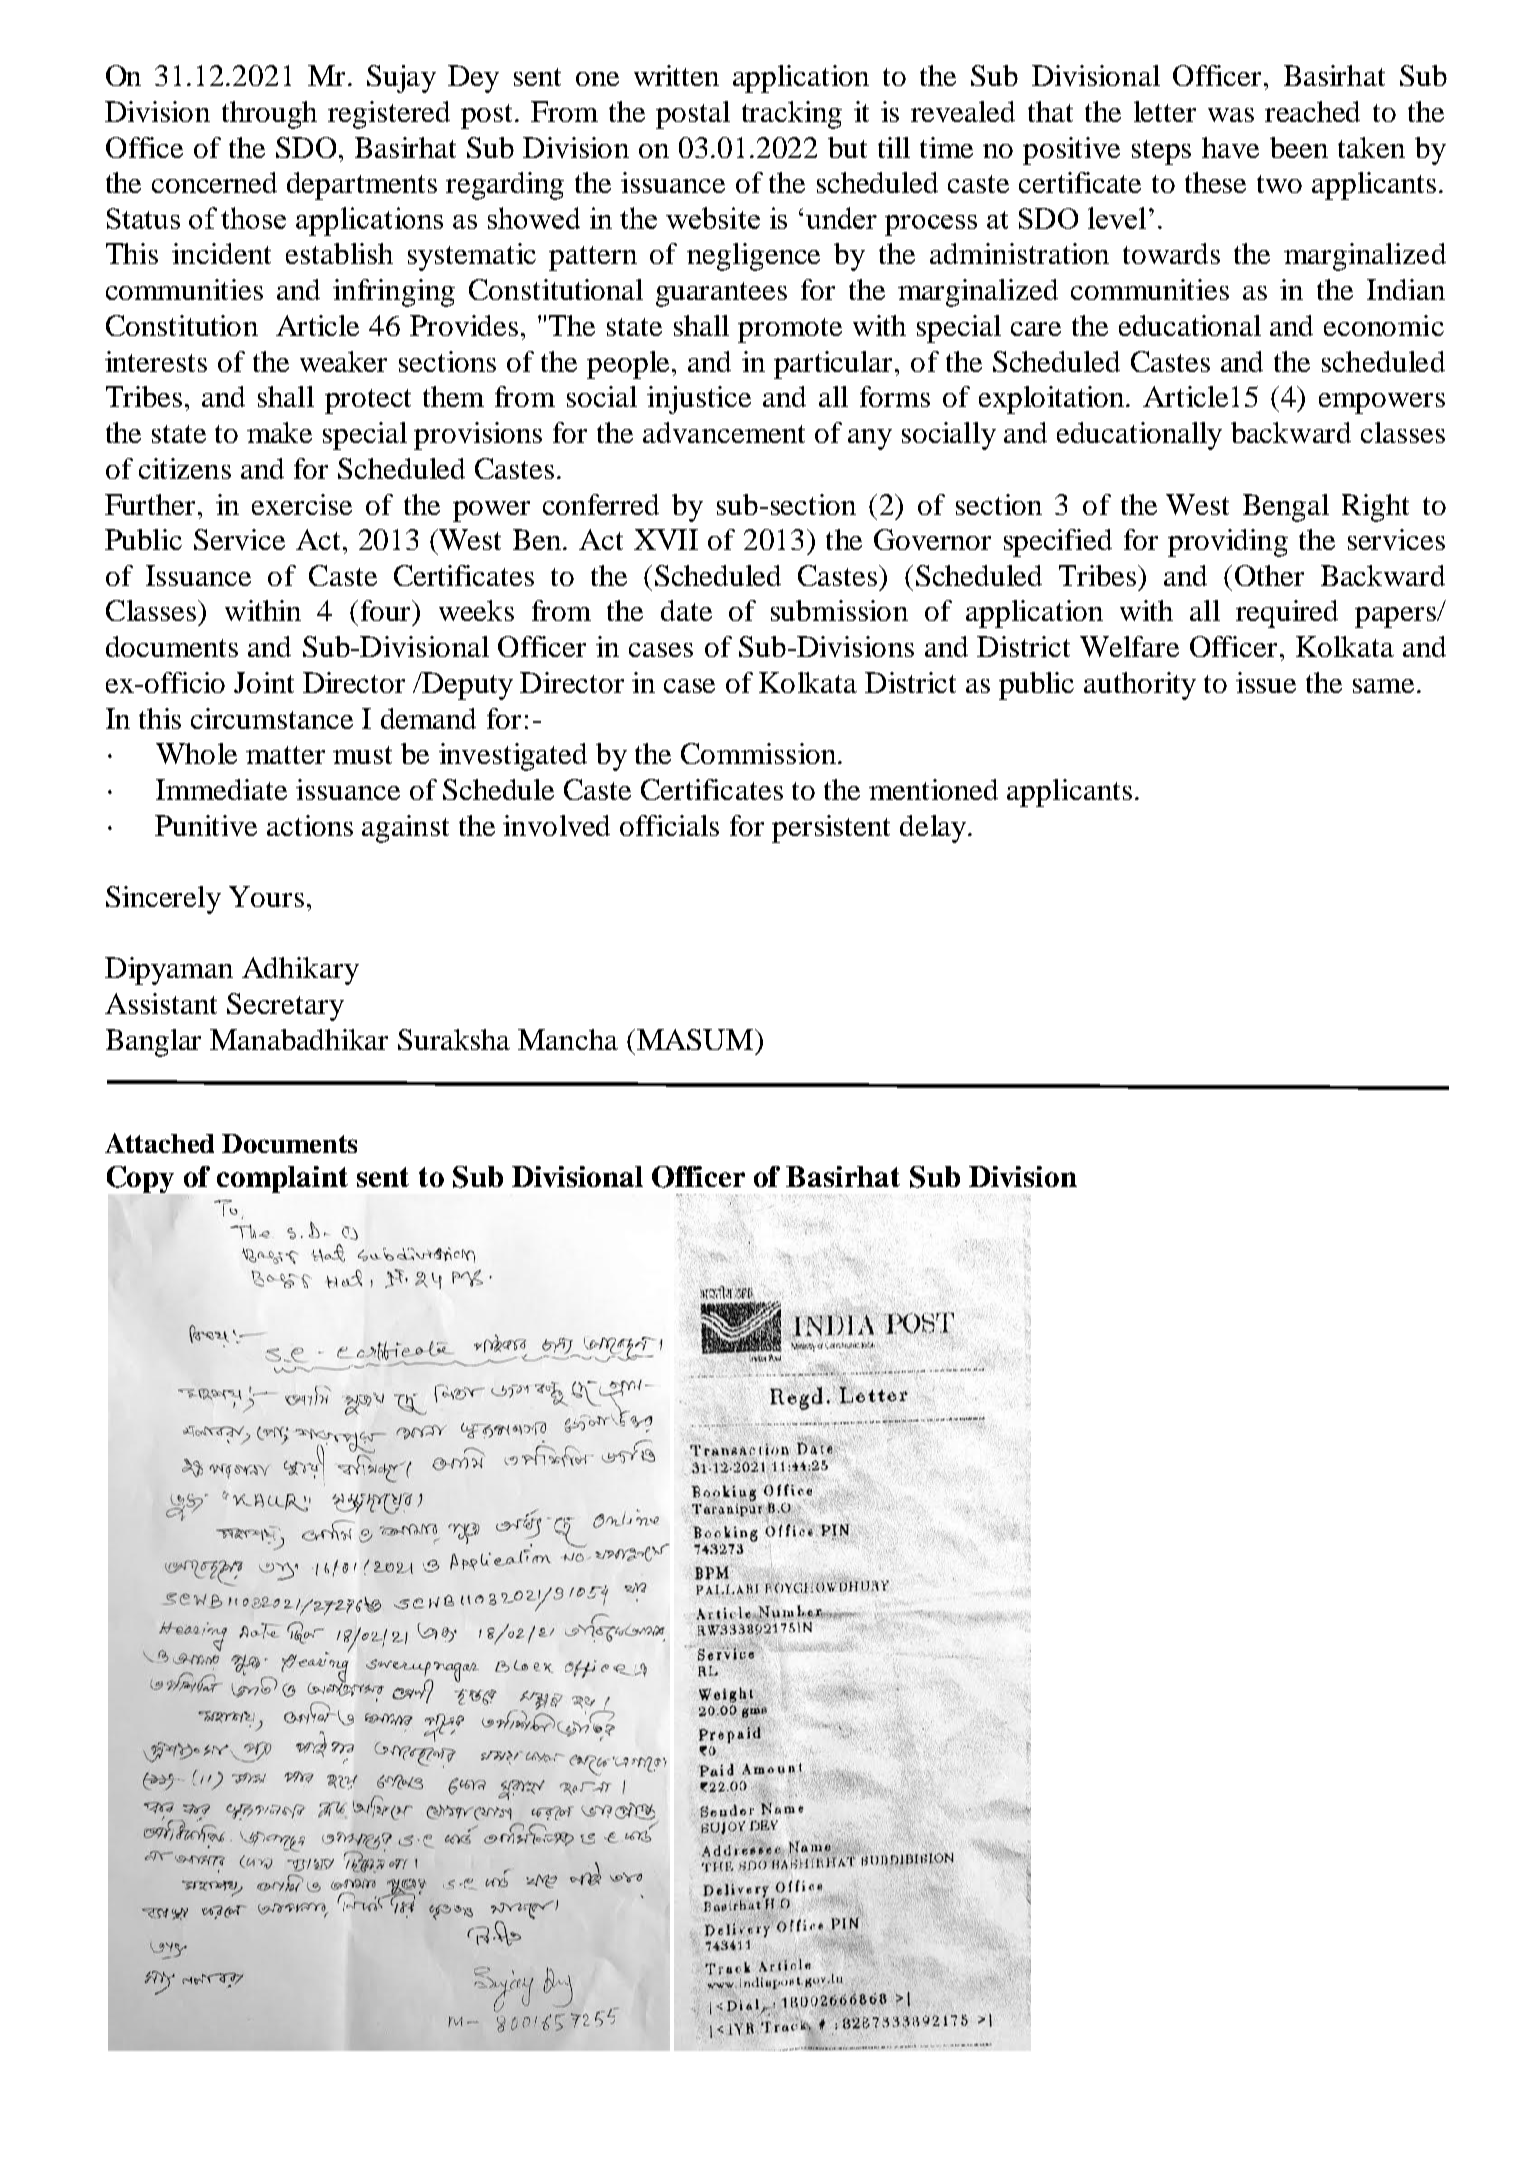  Describe the element at coordinates (266, 896) in the page. I see `Yours` at that location.
